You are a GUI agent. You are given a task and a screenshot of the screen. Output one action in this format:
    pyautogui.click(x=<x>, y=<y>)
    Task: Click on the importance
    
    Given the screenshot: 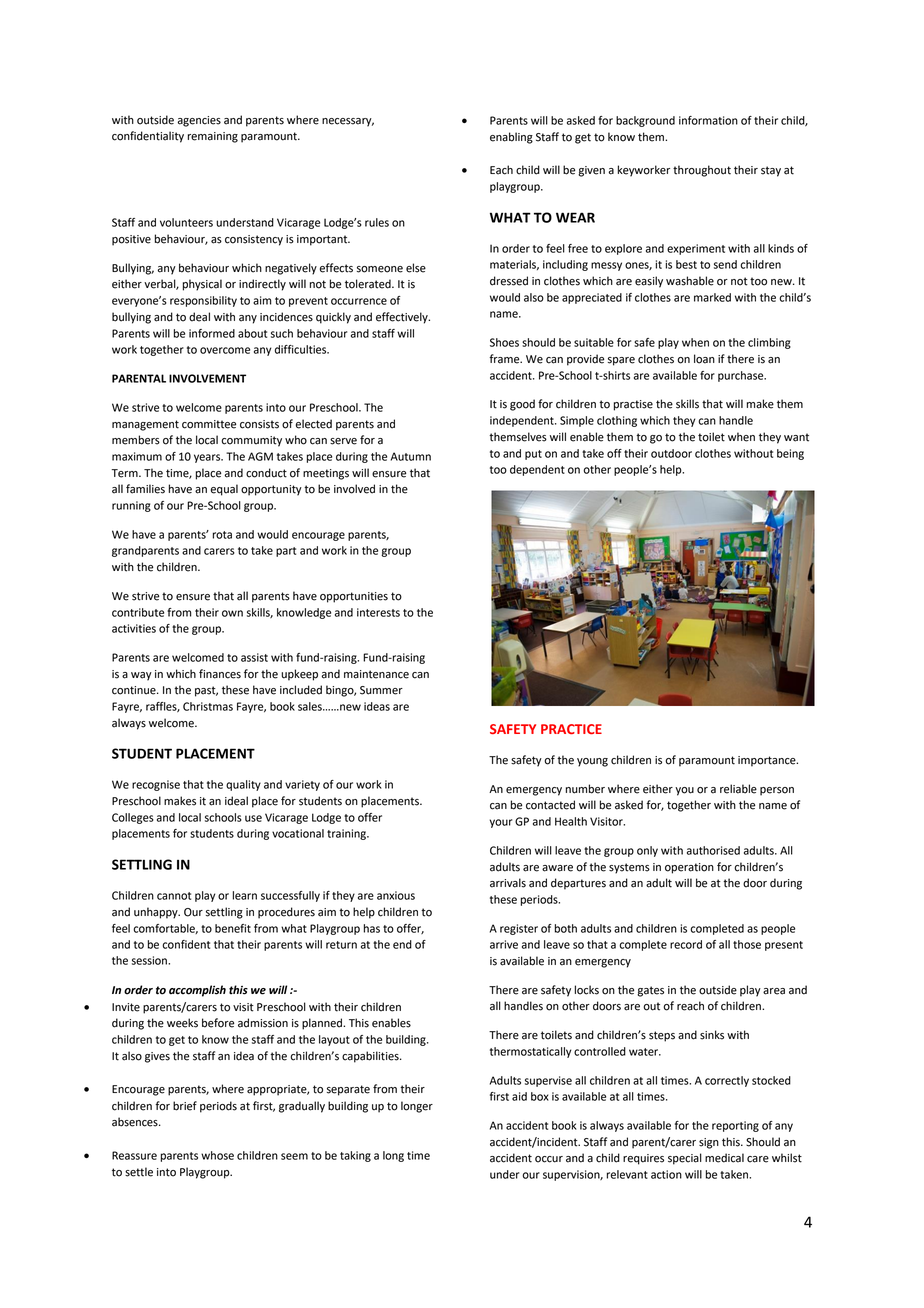 What is the action you would take?
    pyautogui.click(x=768, y=761)
